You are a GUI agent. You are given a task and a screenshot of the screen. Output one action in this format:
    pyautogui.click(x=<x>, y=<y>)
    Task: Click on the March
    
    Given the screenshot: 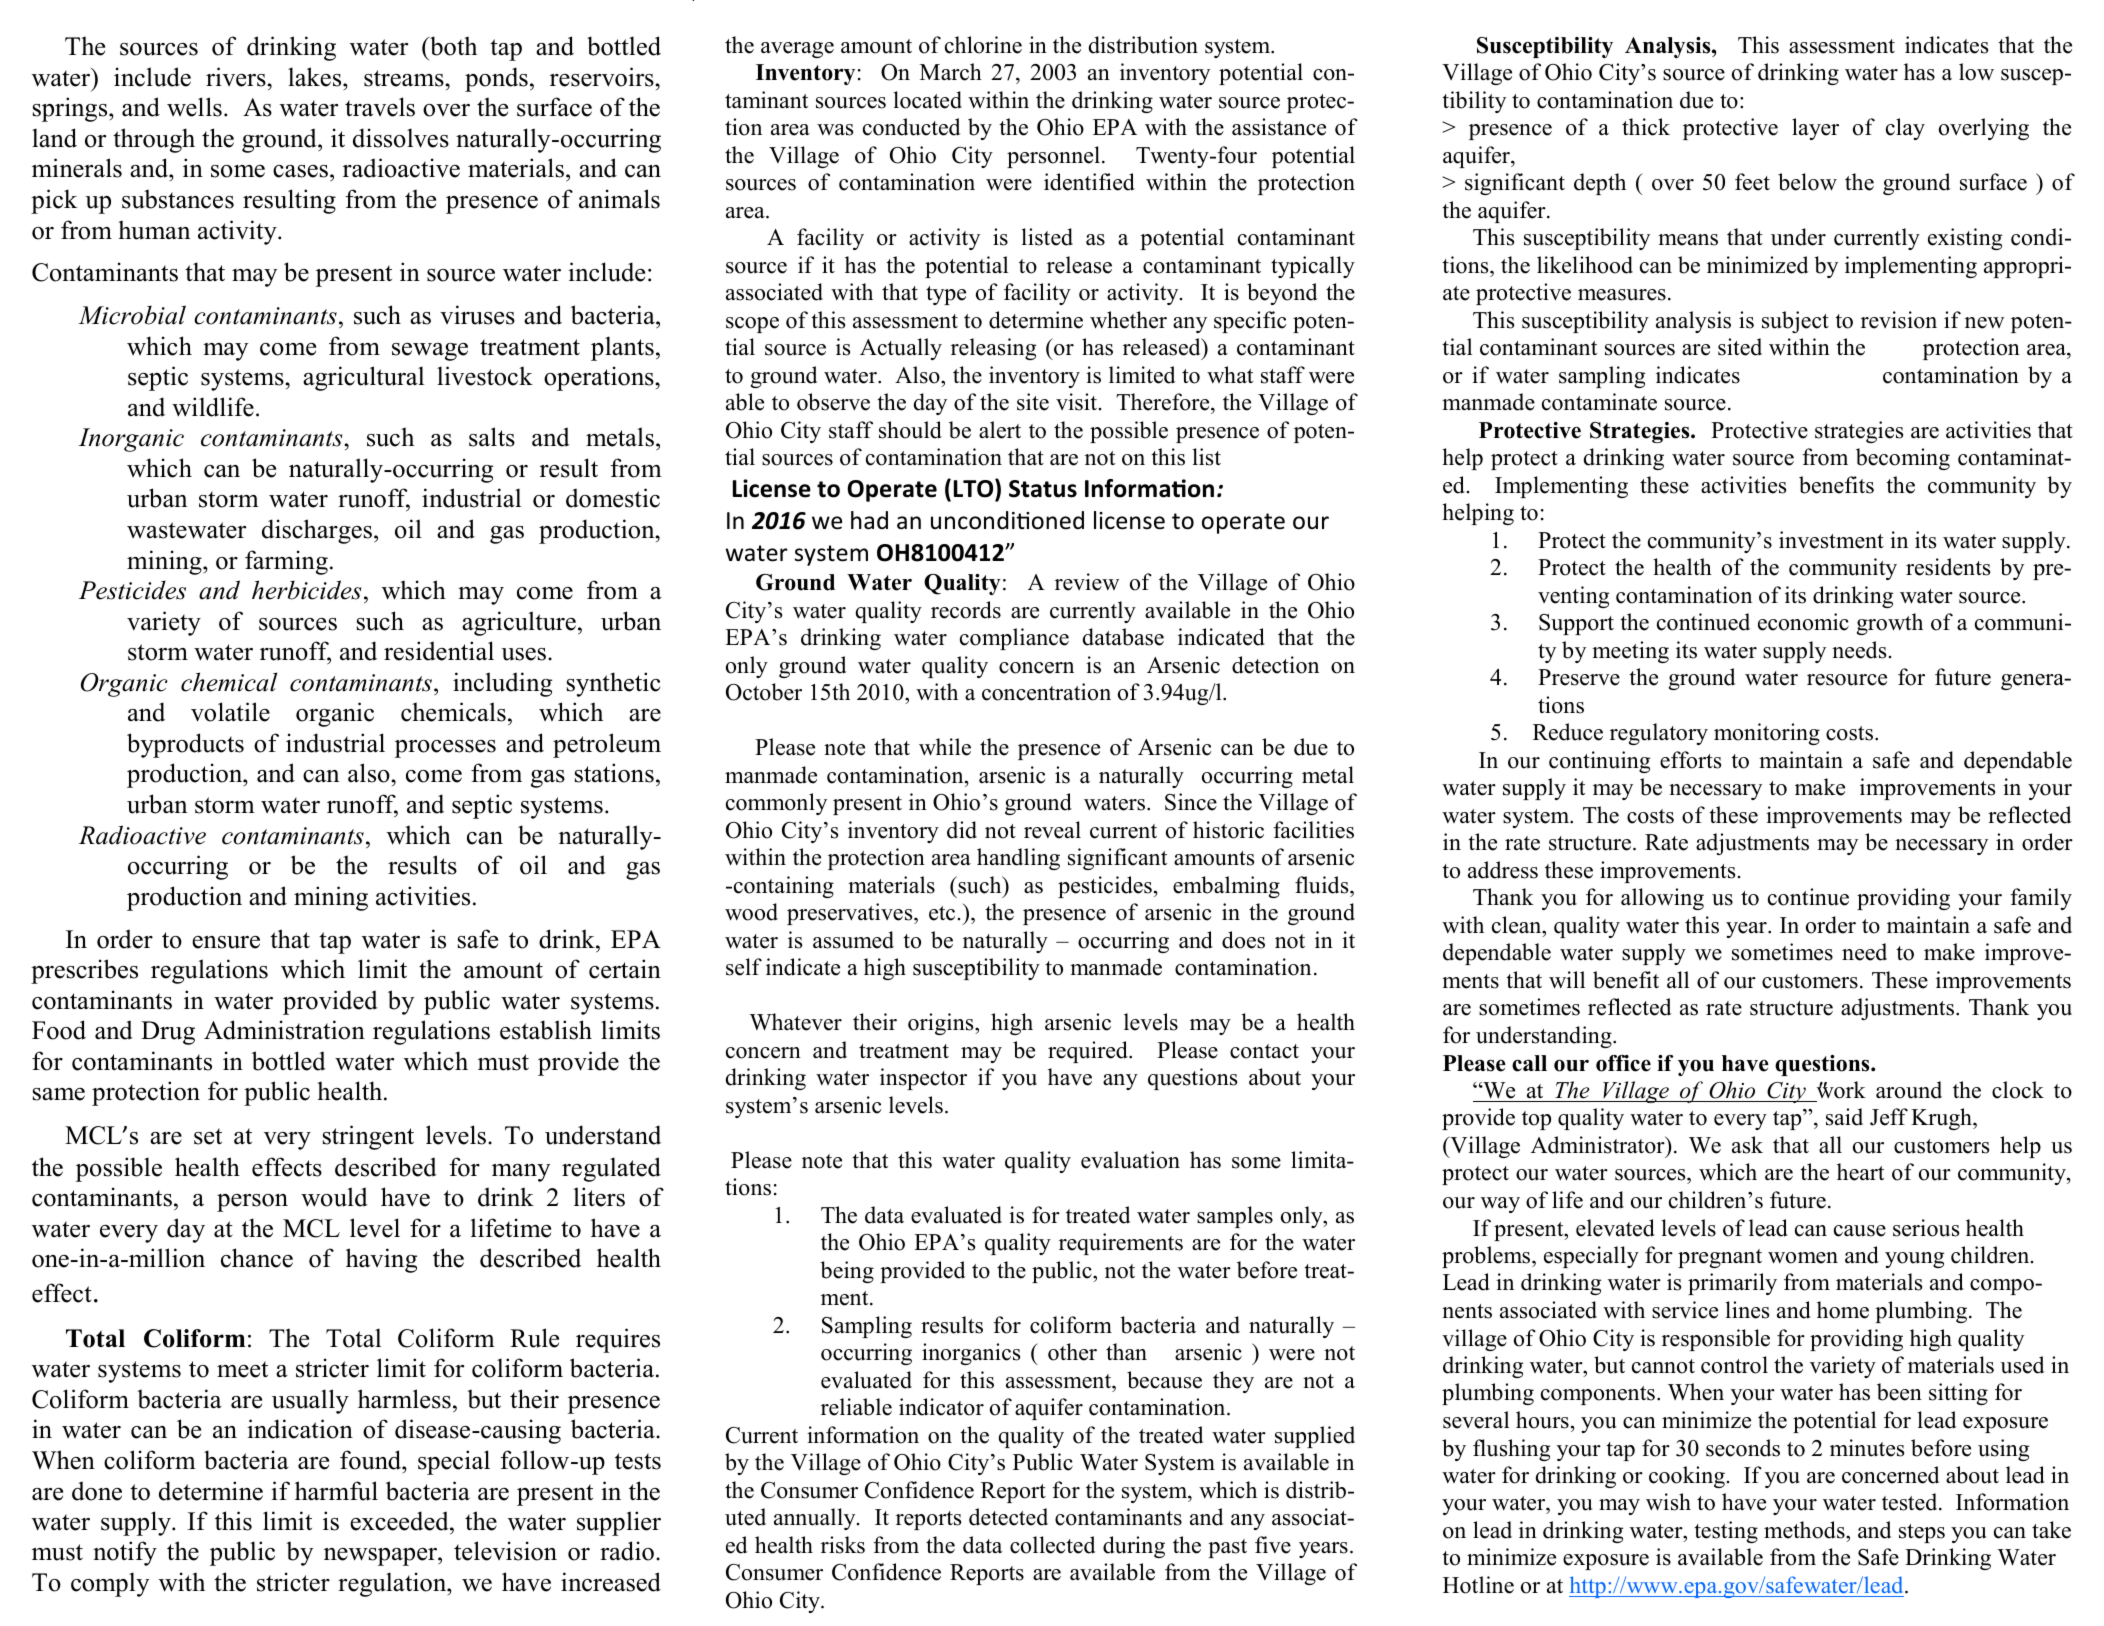 What is the action you would take?
    pyautogui.click(x=951, y=72)
